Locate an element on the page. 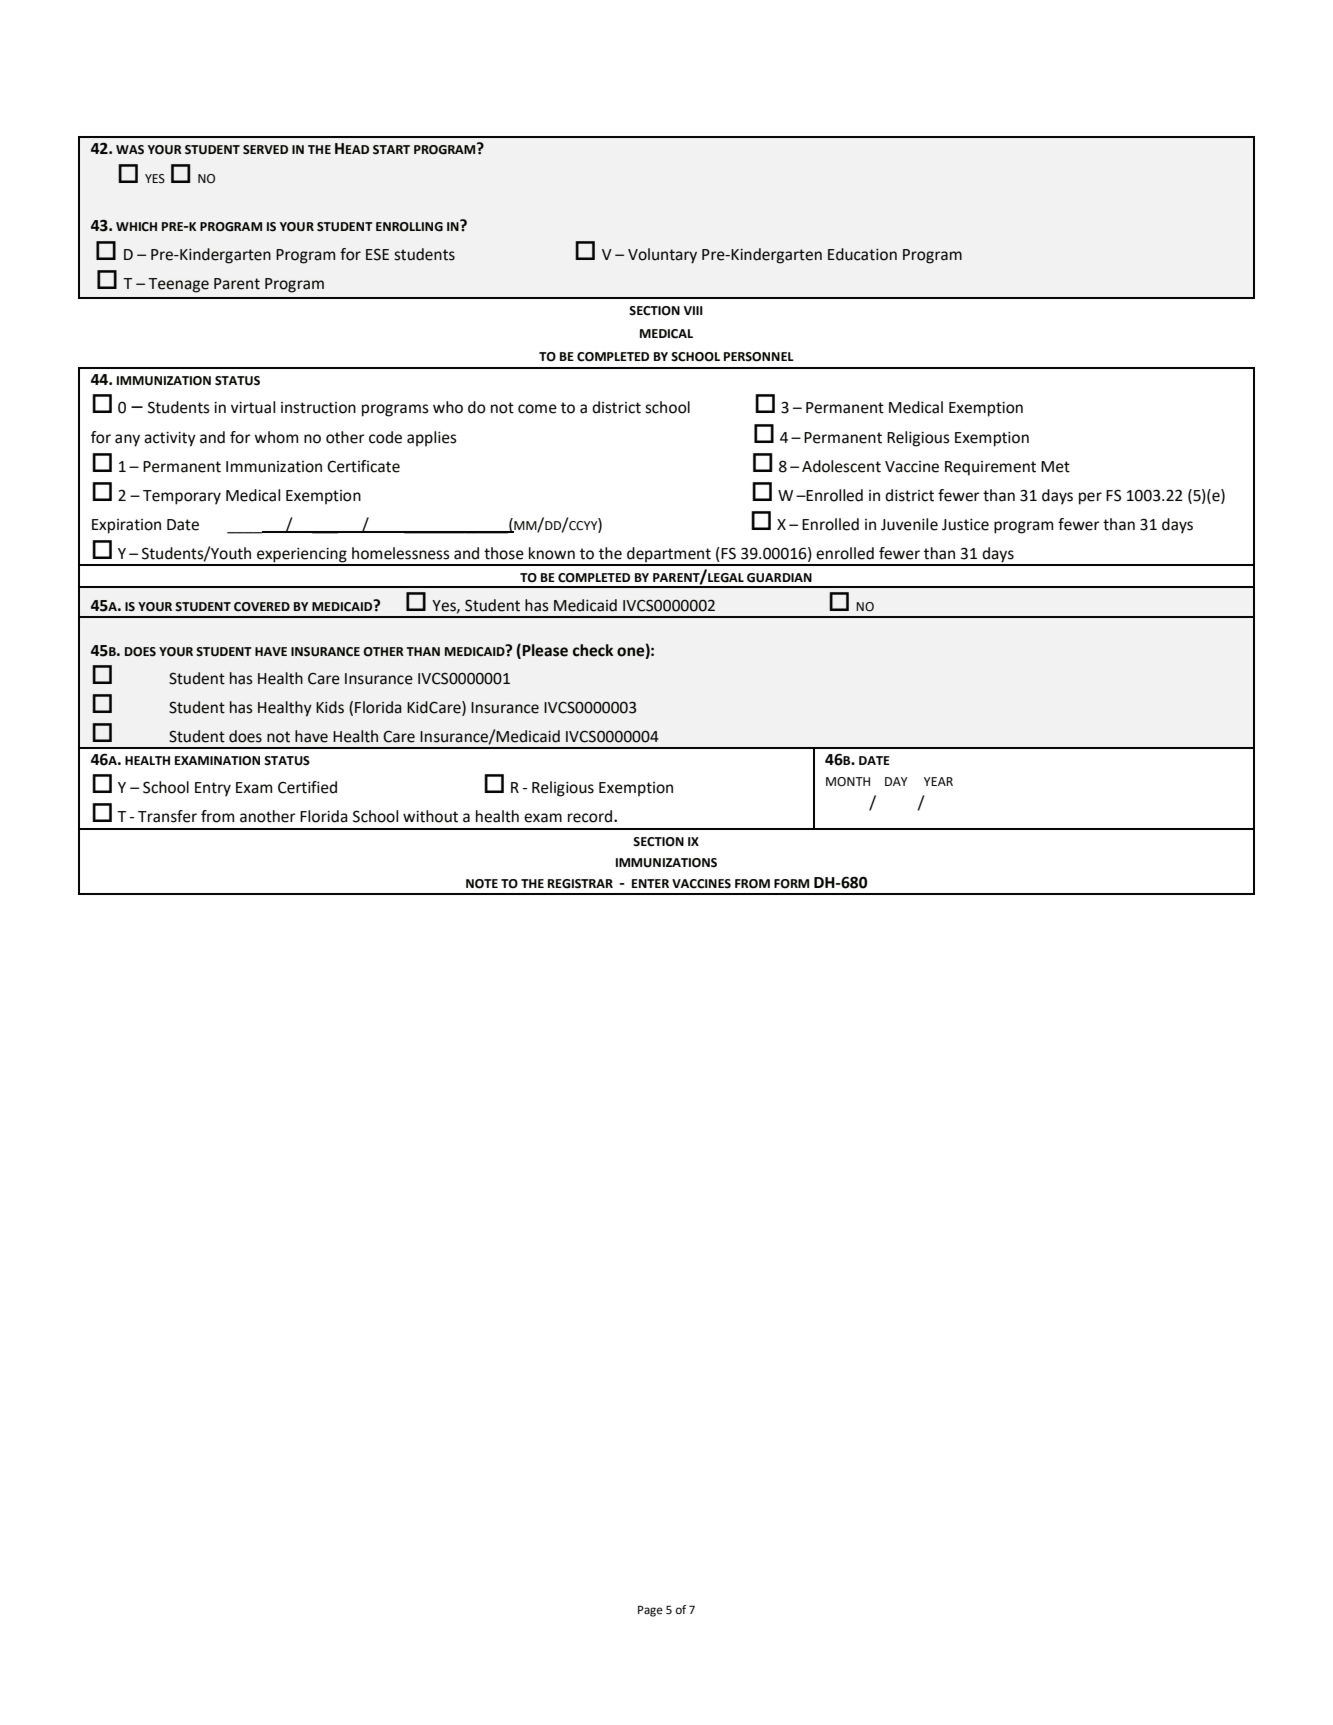 The height and width of the image is (1725, 1333). ENTER is located at coordinates (650, 883).
